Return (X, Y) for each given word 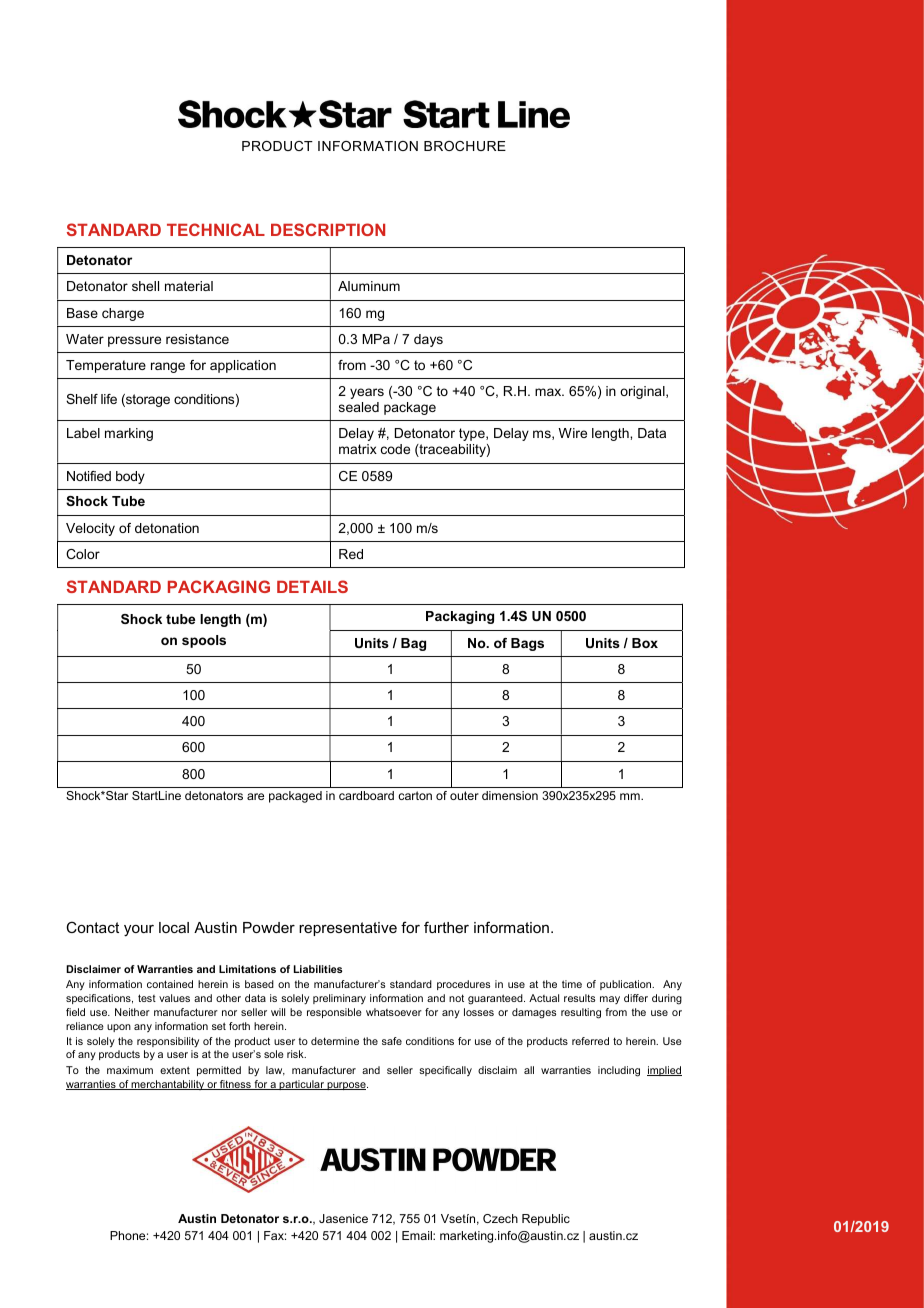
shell (145, 286)
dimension (510, 795)
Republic (546, 1220)
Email (418, 1235)
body (130, 477)
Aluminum (369, 286)
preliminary (339, 999)
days (428, 340)
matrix (358, 449)
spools (204, 641)
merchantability (168, 1085)
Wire (572, 433)
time (572, 984)
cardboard (366, 795)
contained (170, 984)
